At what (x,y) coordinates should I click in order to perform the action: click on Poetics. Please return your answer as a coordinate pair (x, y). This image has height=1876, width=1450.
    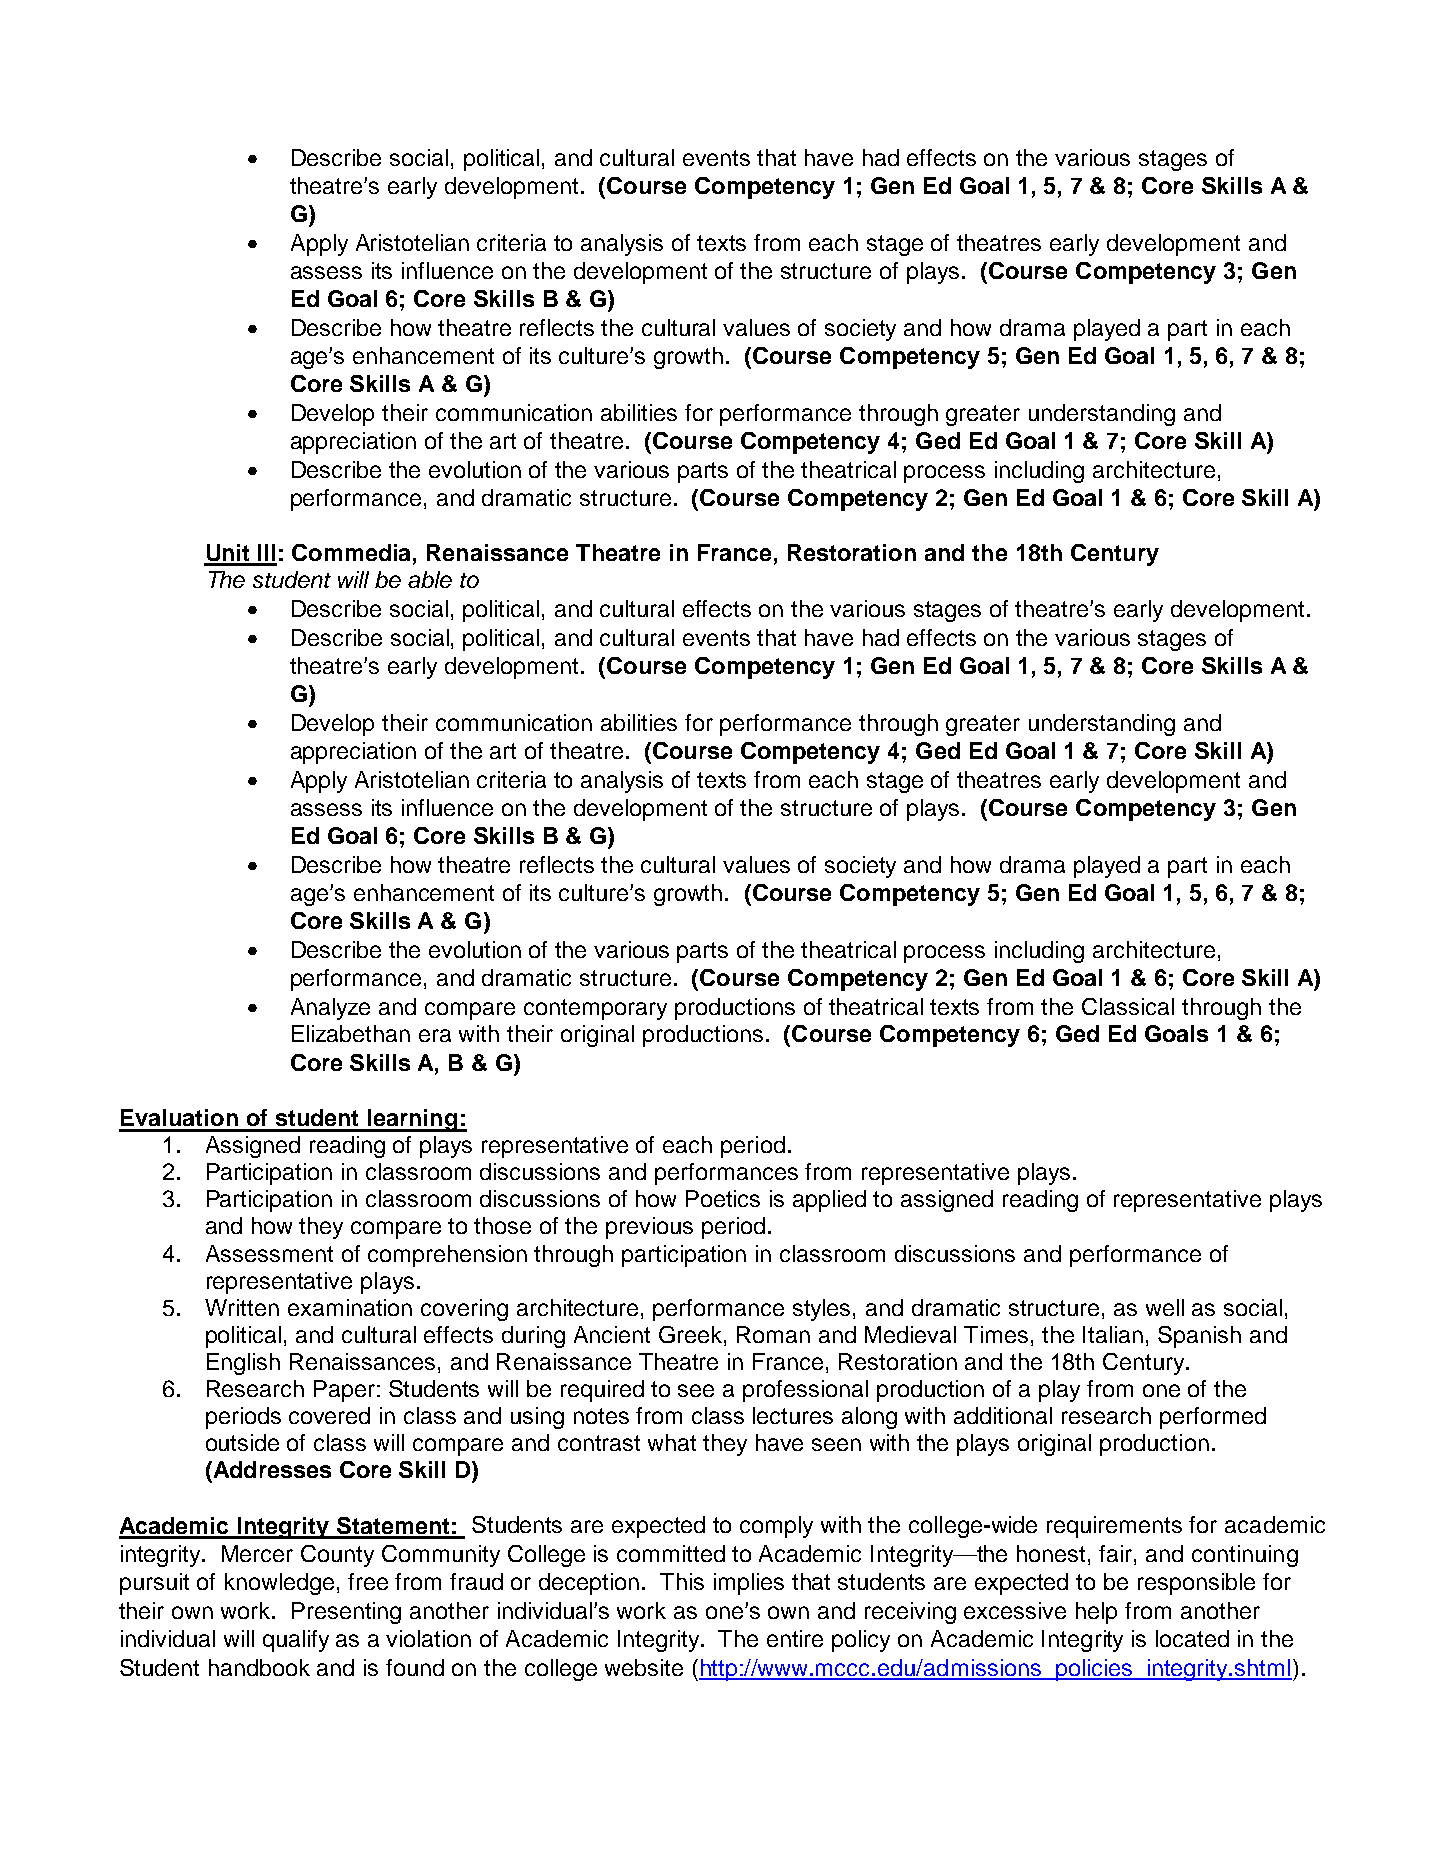
    Looking at the image, I should click on (723, 1198).
